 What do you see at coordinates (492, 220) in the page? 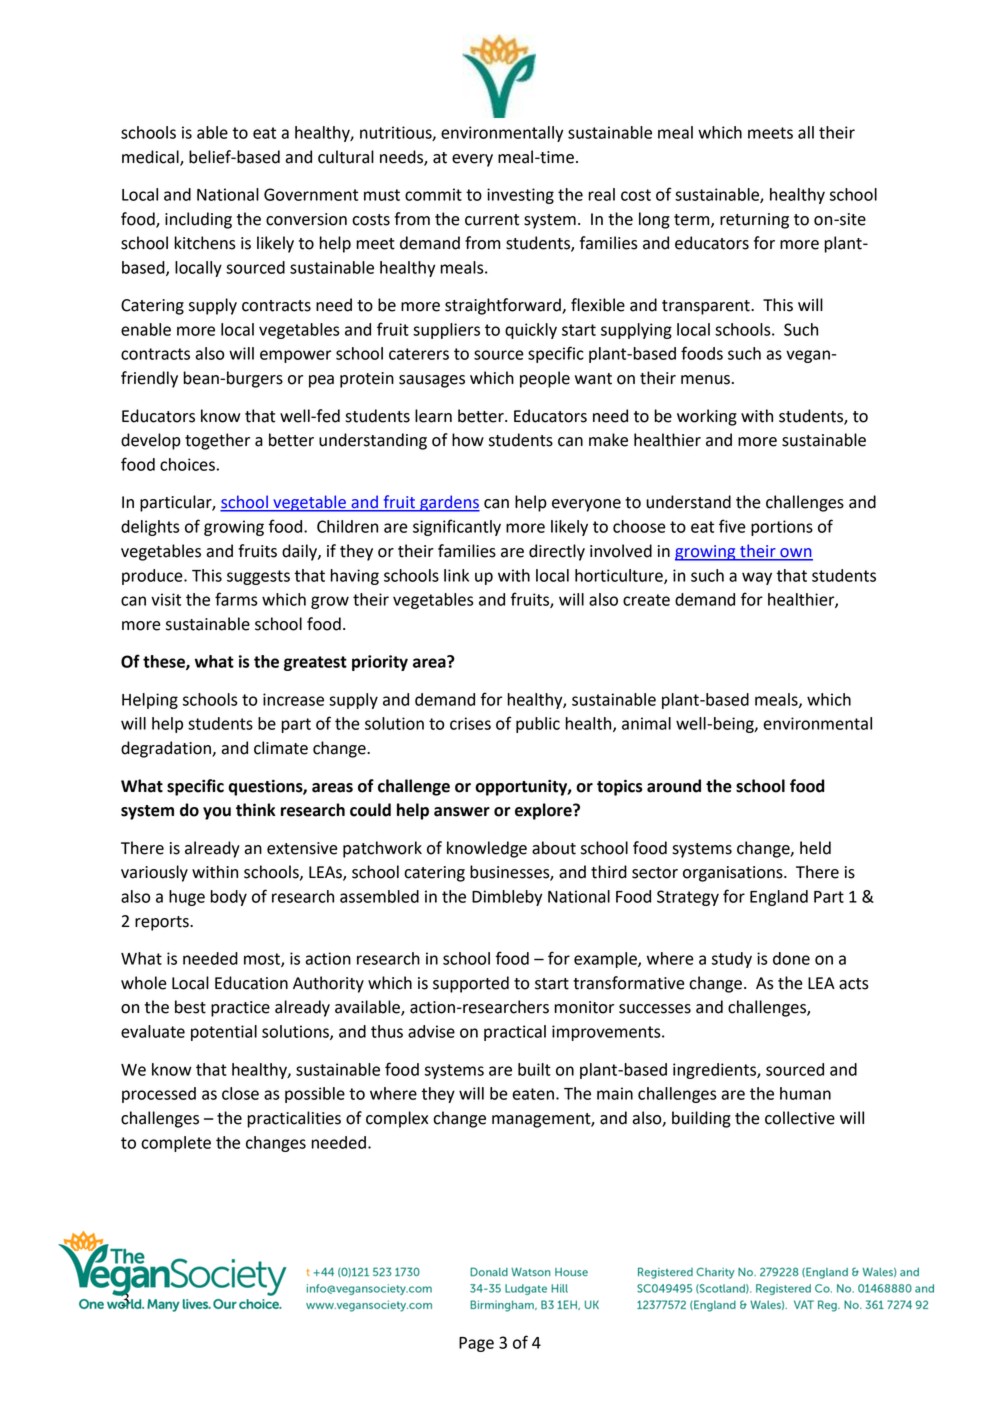
I see `current` at bounding box center [492, 220].
